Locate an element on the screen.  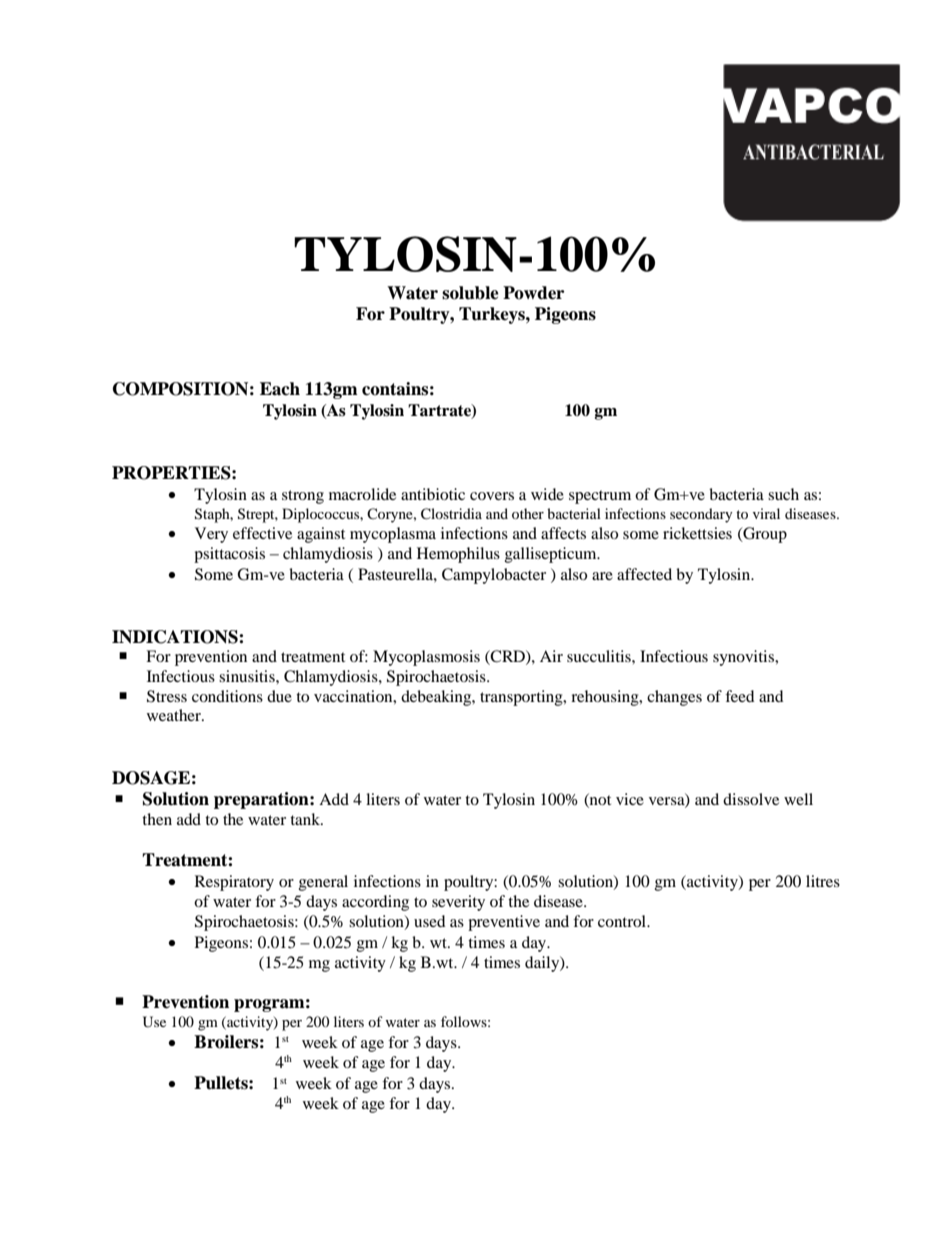
Powder is located at coordinates (533, 293).
